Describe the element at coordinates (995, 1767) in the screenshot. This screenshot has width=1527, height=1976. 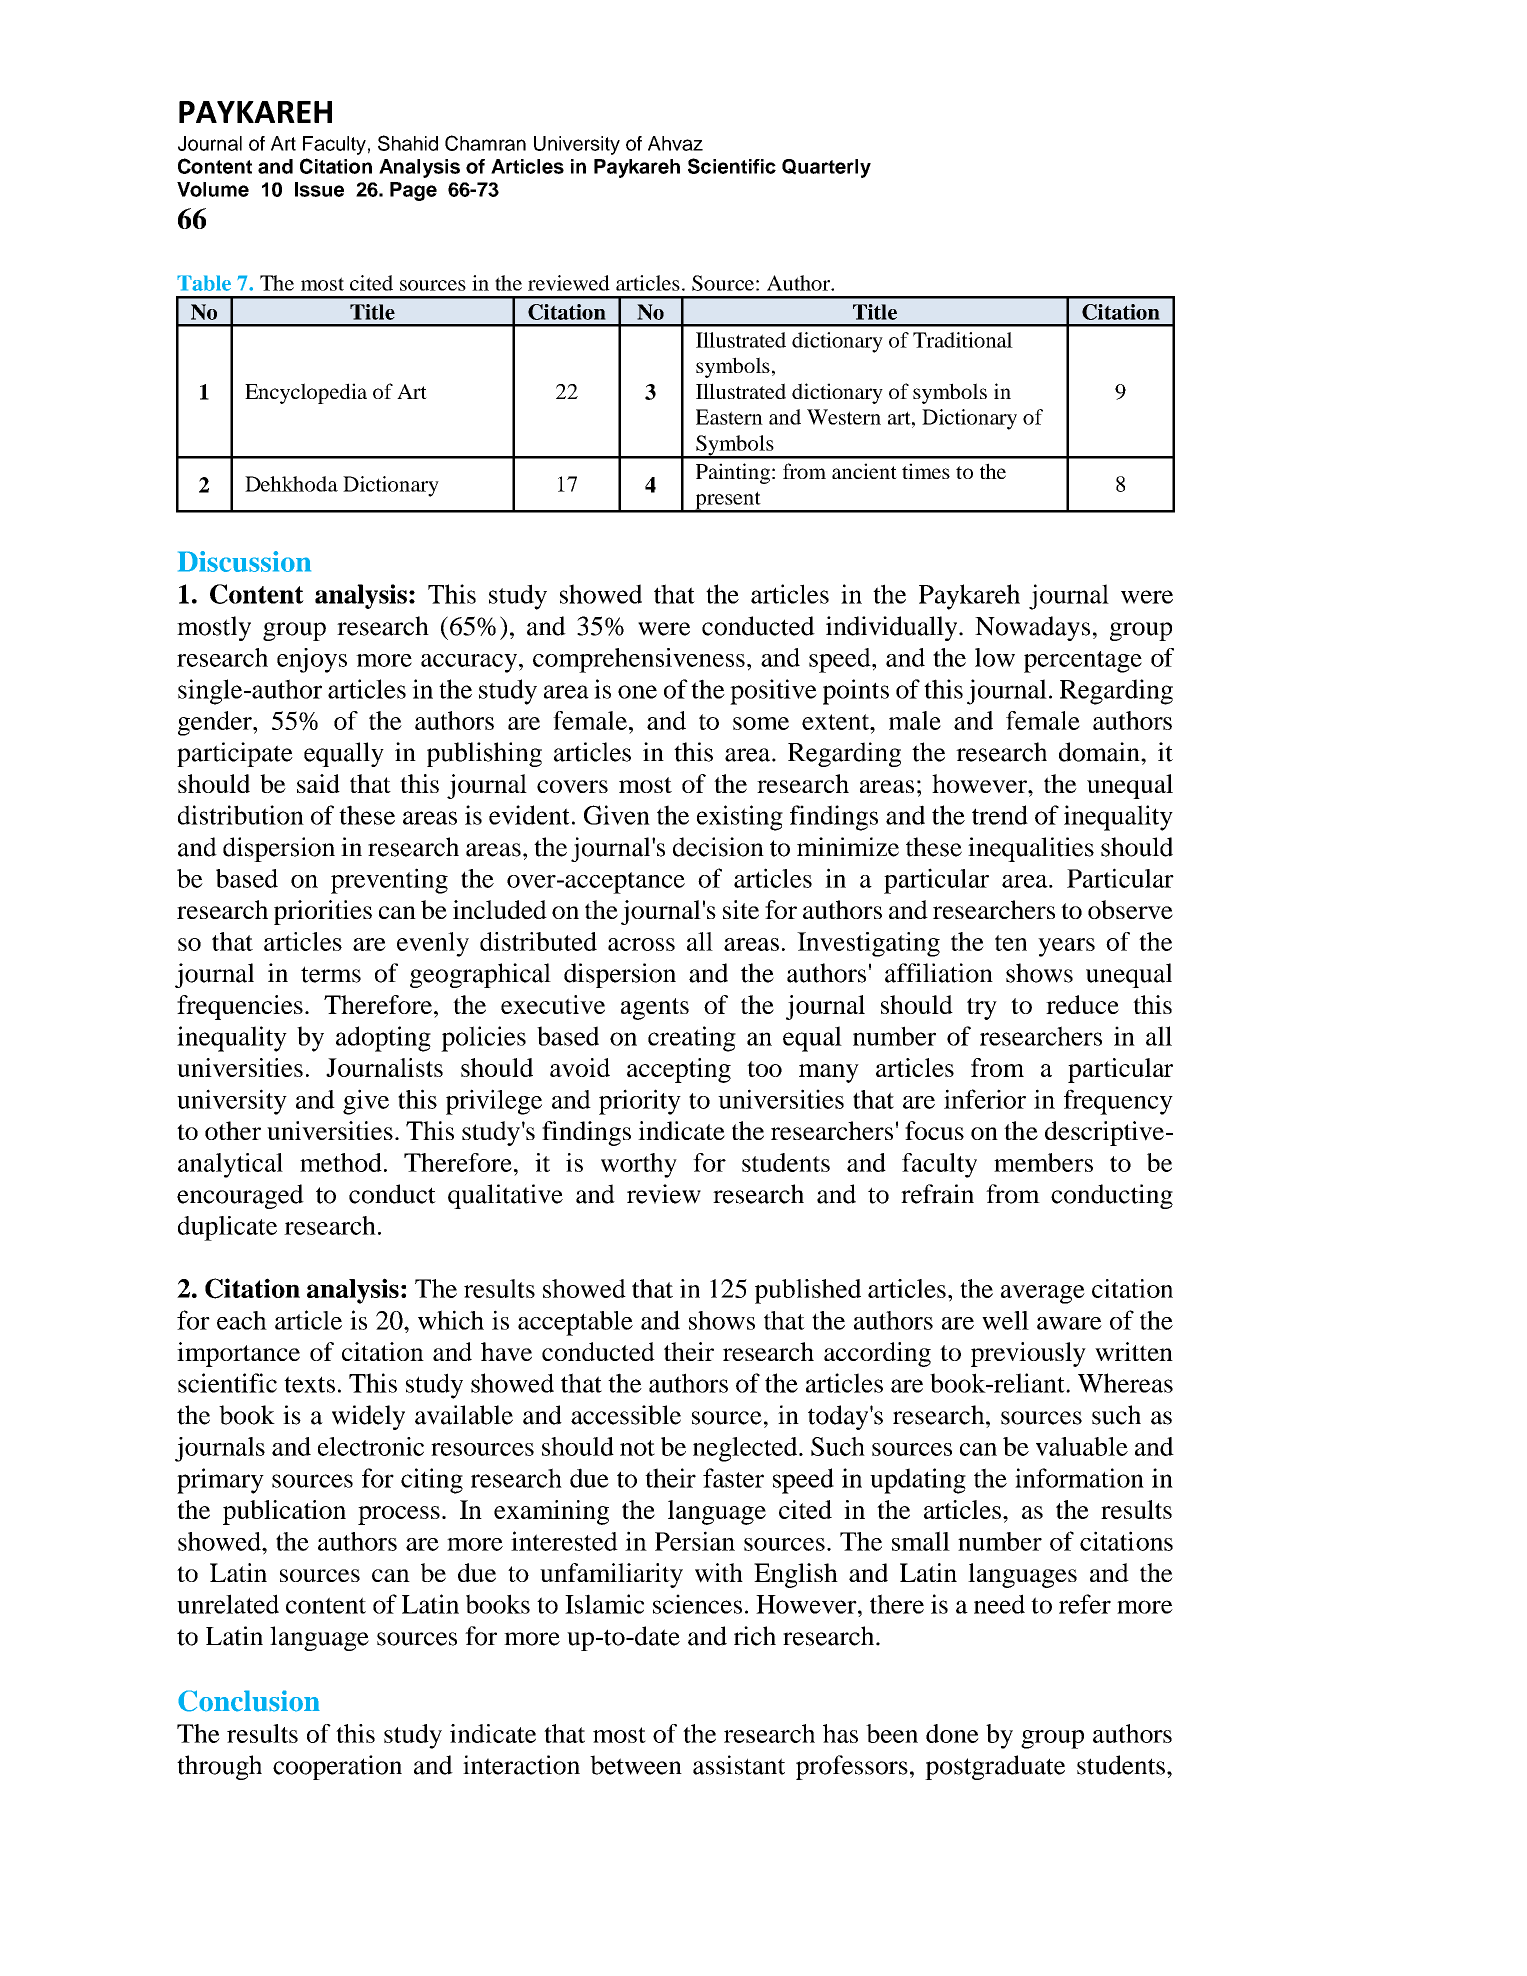
I see `postgraduate` at that location.
